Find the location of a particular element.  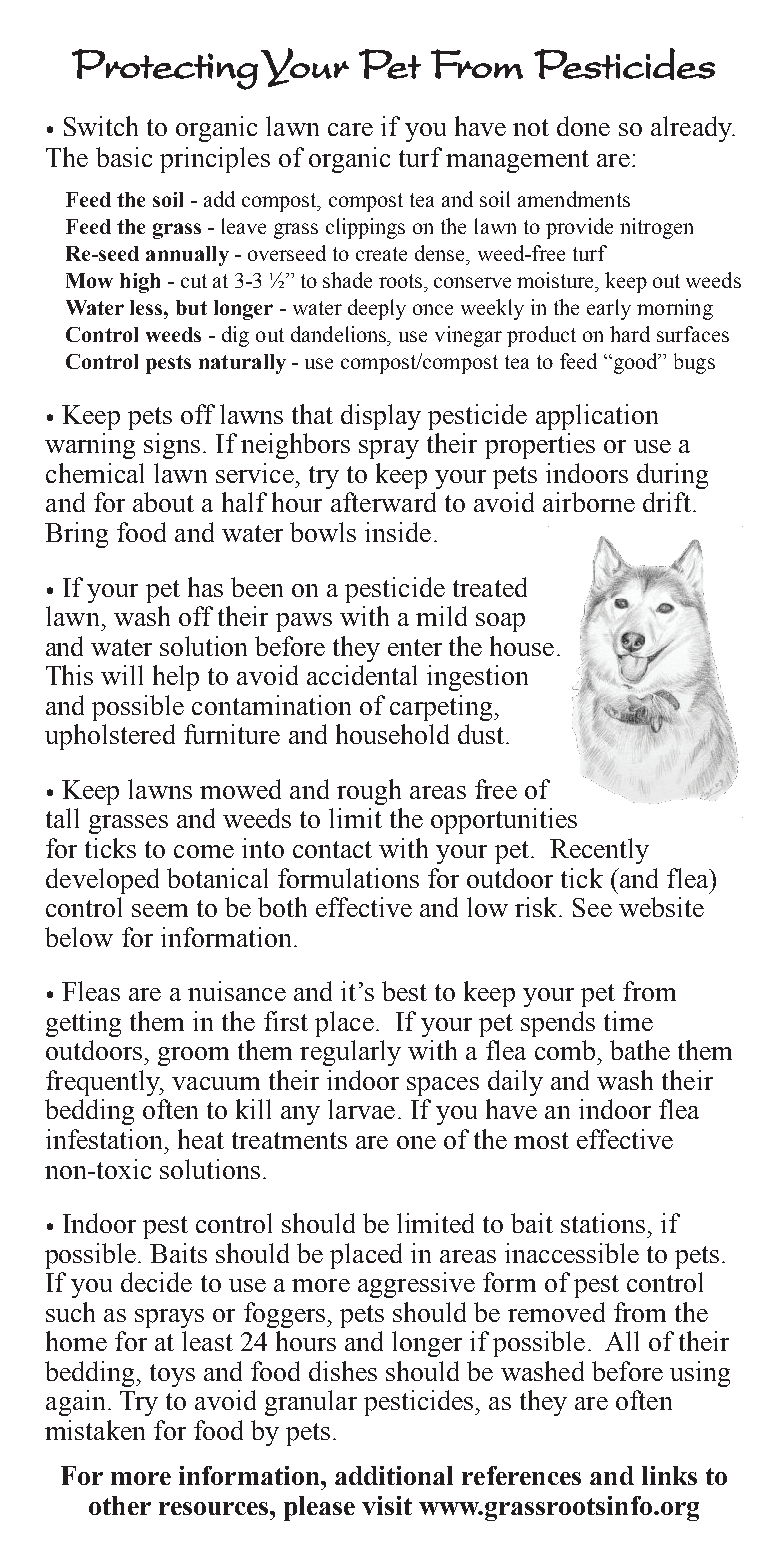

other is located at coordinates (120, 1505).
